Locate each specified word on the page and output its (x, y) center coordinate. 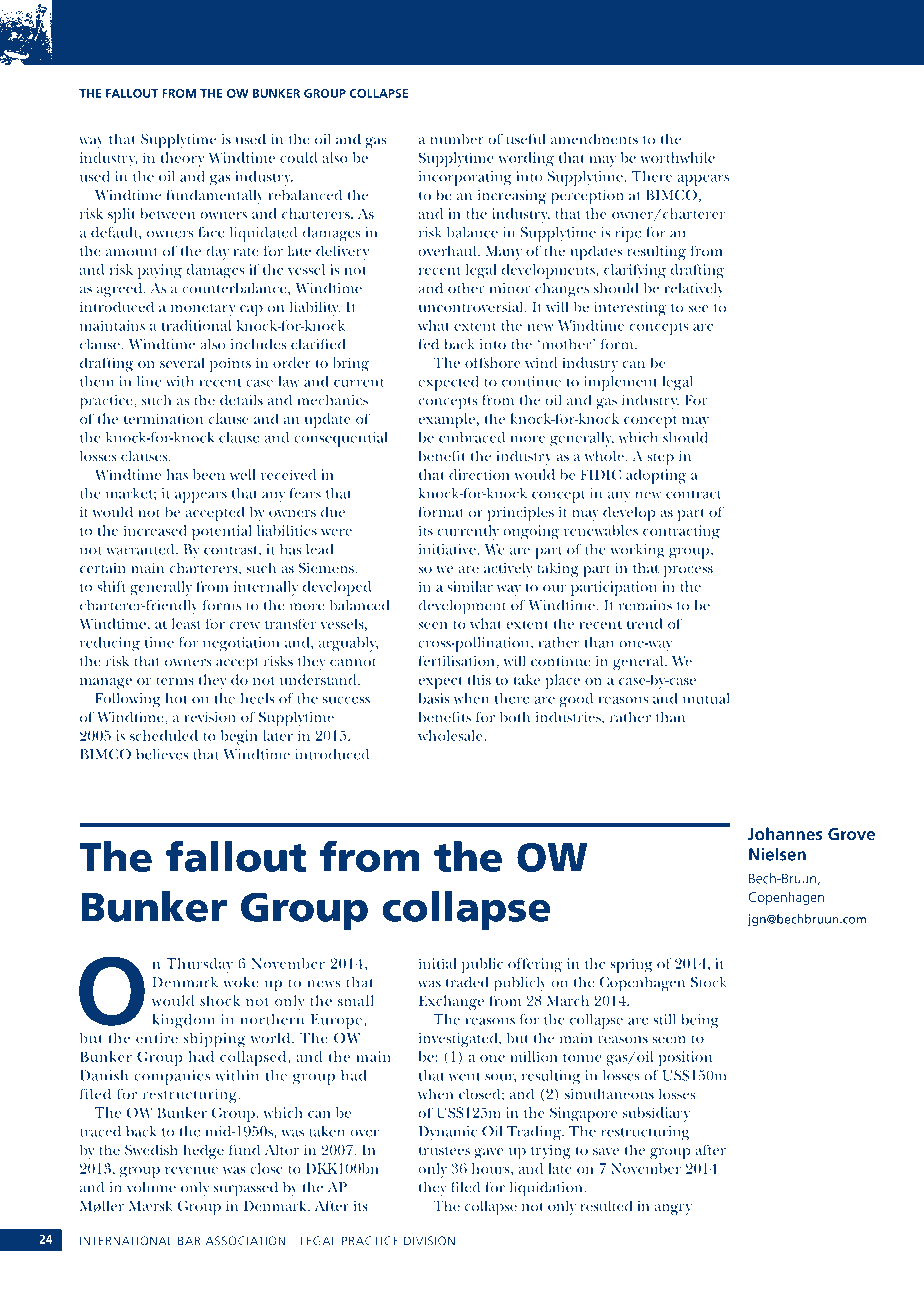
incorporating (465, 178)
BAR (189, 1241)
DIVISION (429, 1241)
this (479, 679)
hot (176, 698)
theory (182, 159)
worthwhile (677, 157)
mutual (706, 698)
